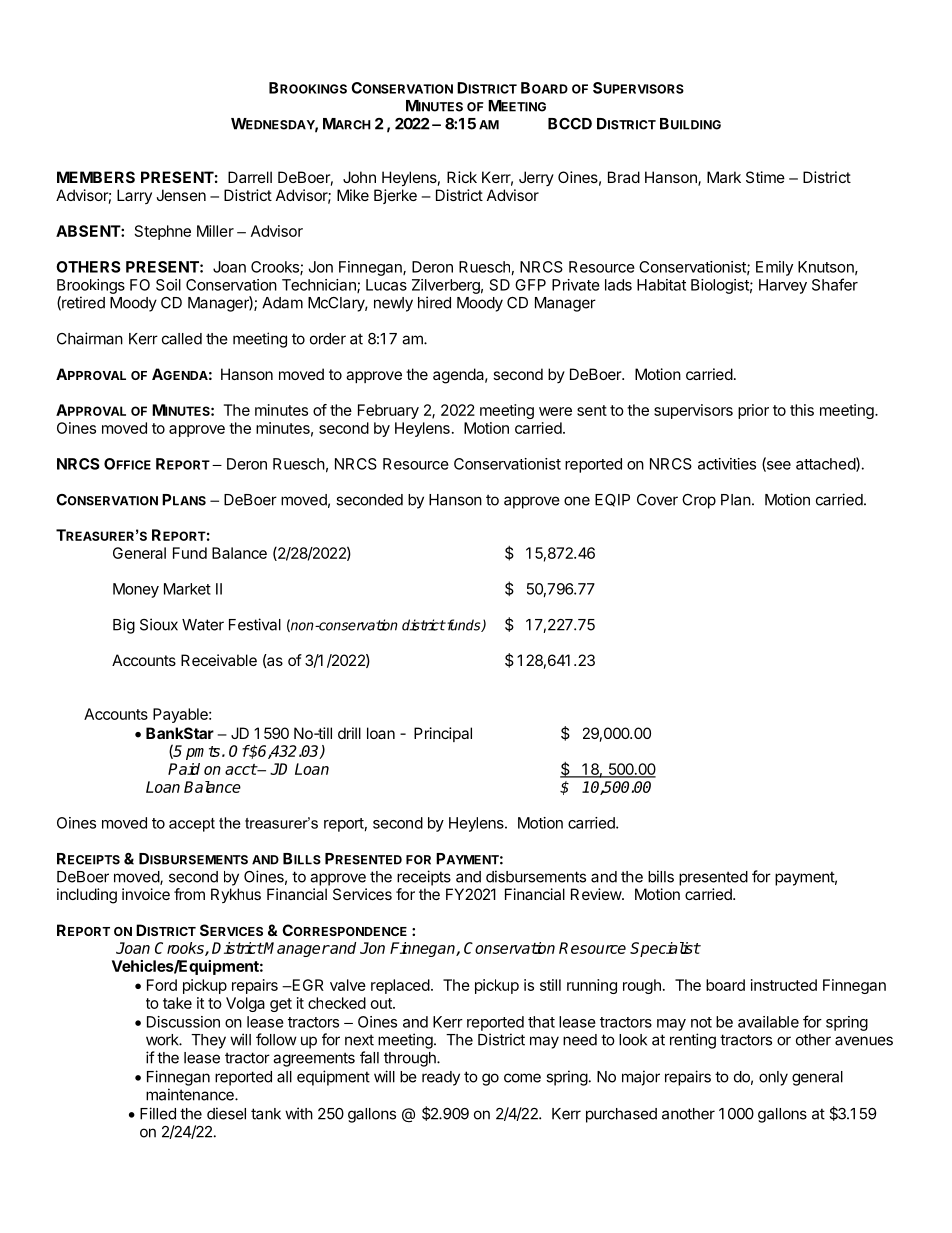 The height and width of the image is (1233, 952). What do you see at coordinates (753, 411) in the image?
I see `prior` at bounding box center [753, 411].
